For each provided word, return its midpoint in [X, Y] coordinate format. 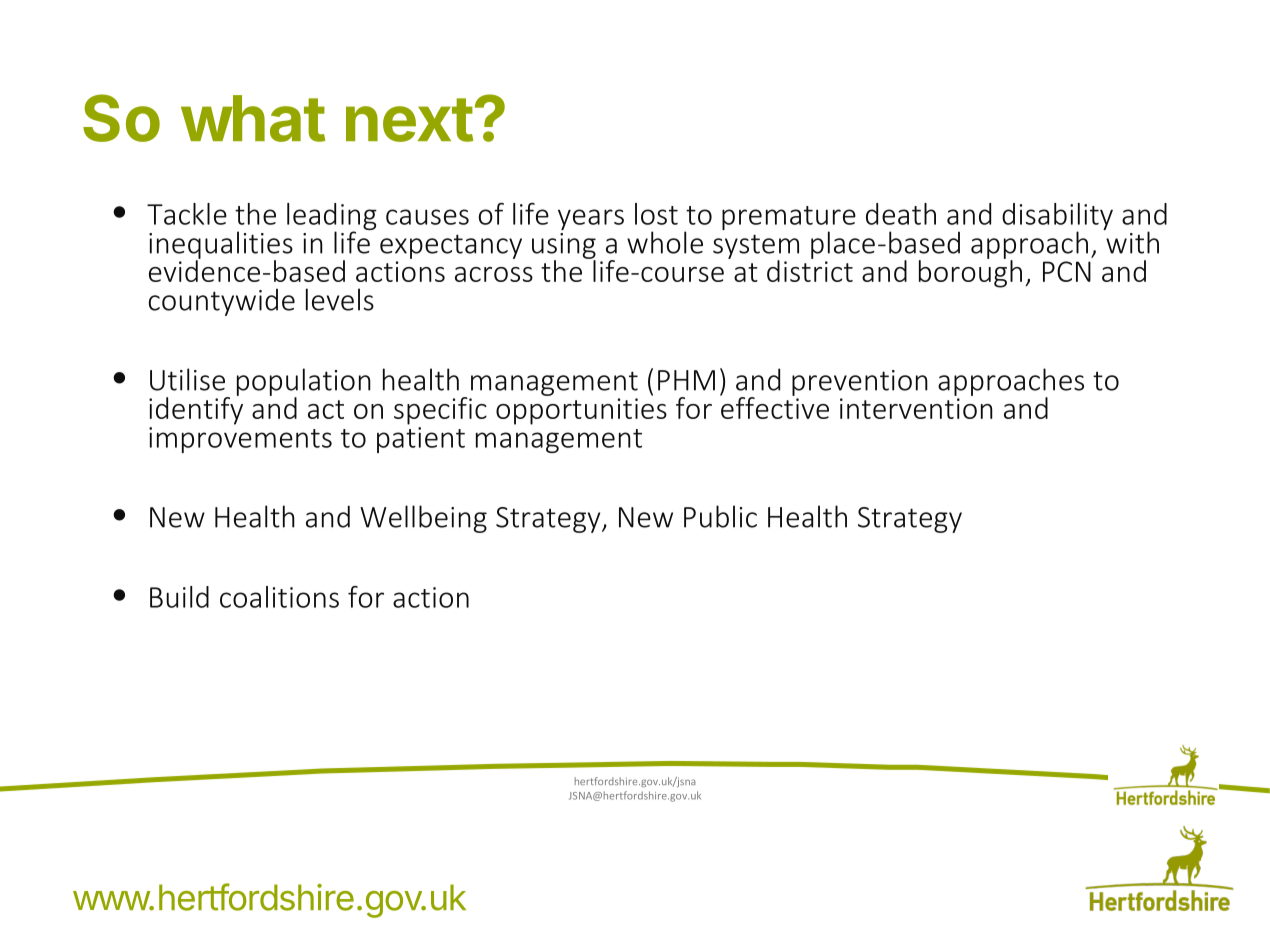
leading [332, 218]
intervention [916, 408]
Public [720, 516]
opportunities [581, 411]
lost [656, 214]
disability [1057, 218]
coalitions [279, 597]
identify [196, 410]
